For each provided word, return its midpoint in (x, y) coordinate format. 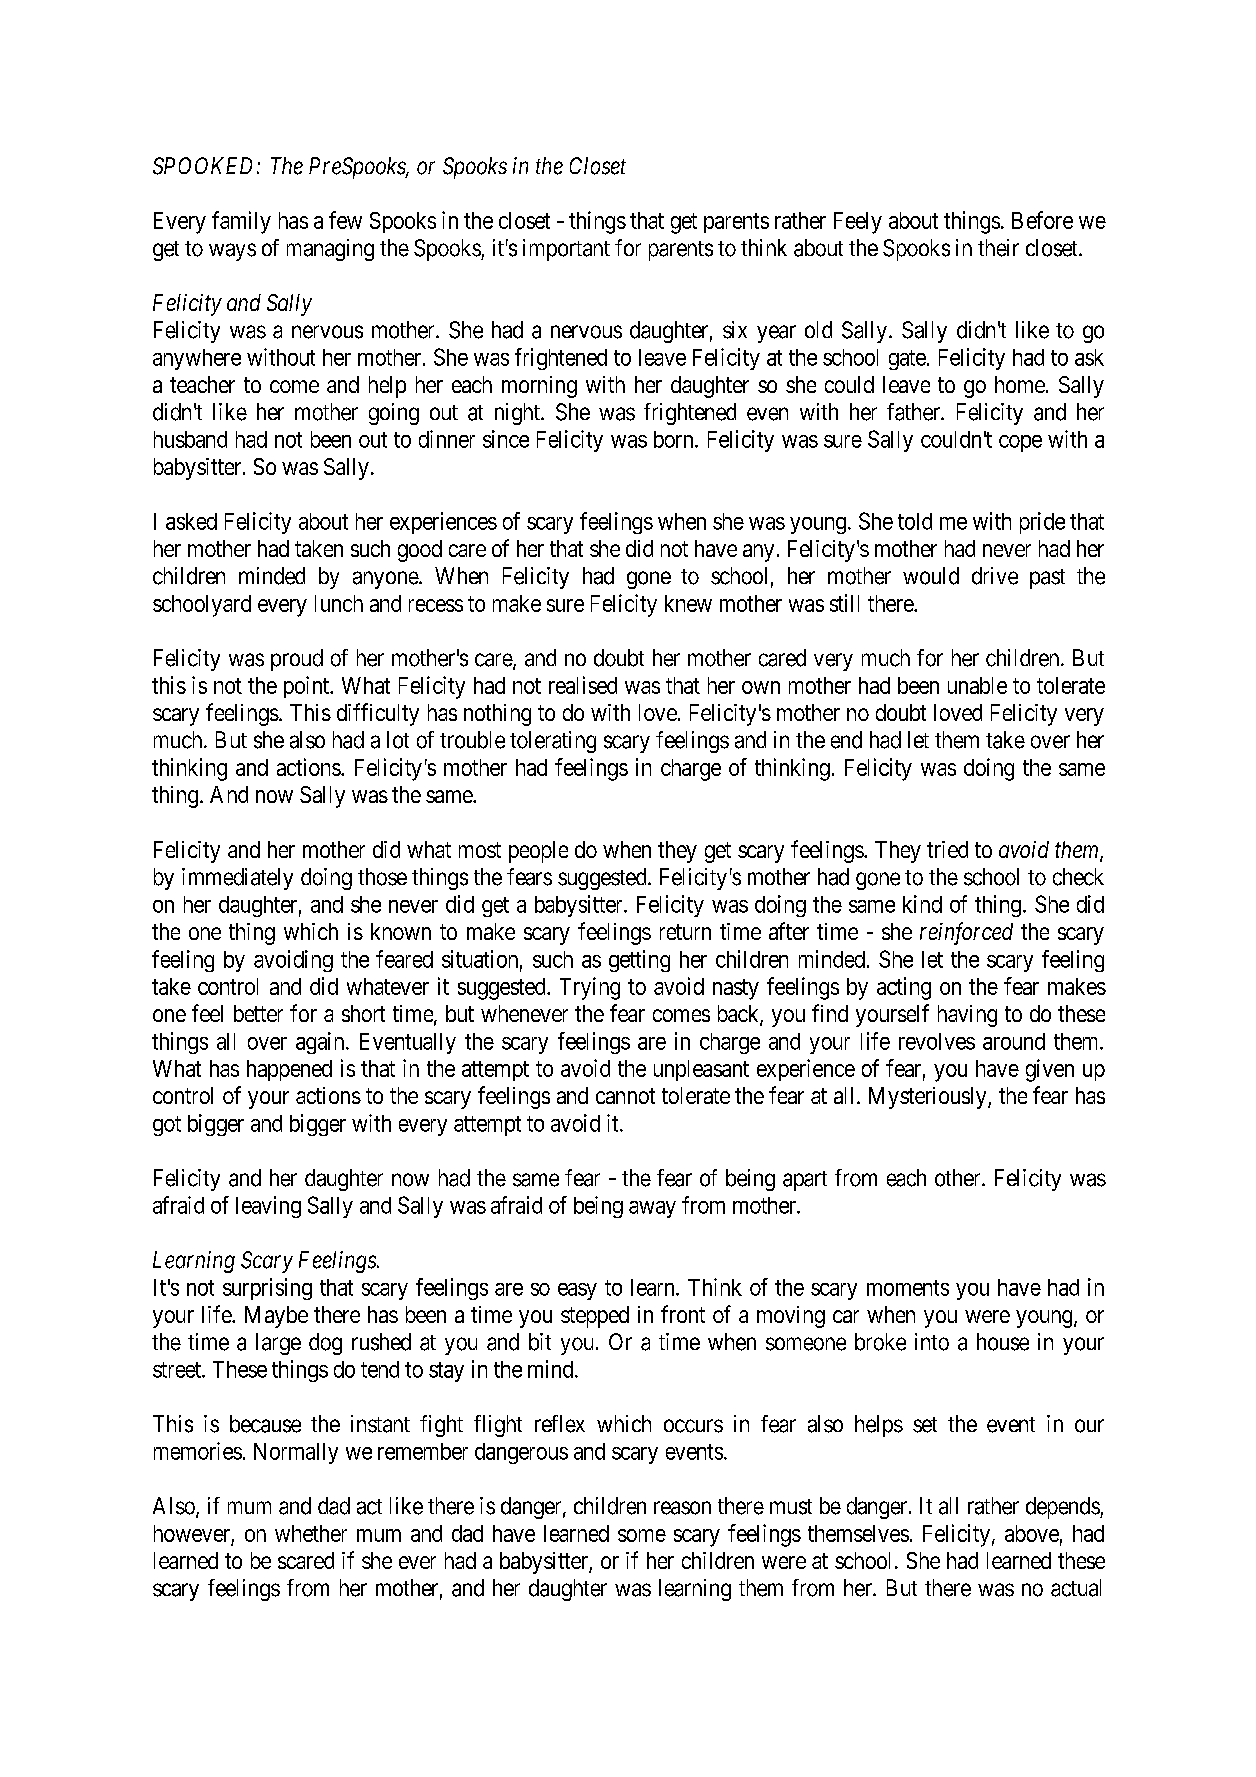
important (566, 250)
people (538, 852)
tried (947, 849)
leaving (268, 1207)
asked (191, 521)
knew (688, 603)
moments (908, 1288)
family (241, 222)
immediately (237, 879)
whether (311, 1533)
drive (995, 576)
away (652, 1209)
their (998, 248)
